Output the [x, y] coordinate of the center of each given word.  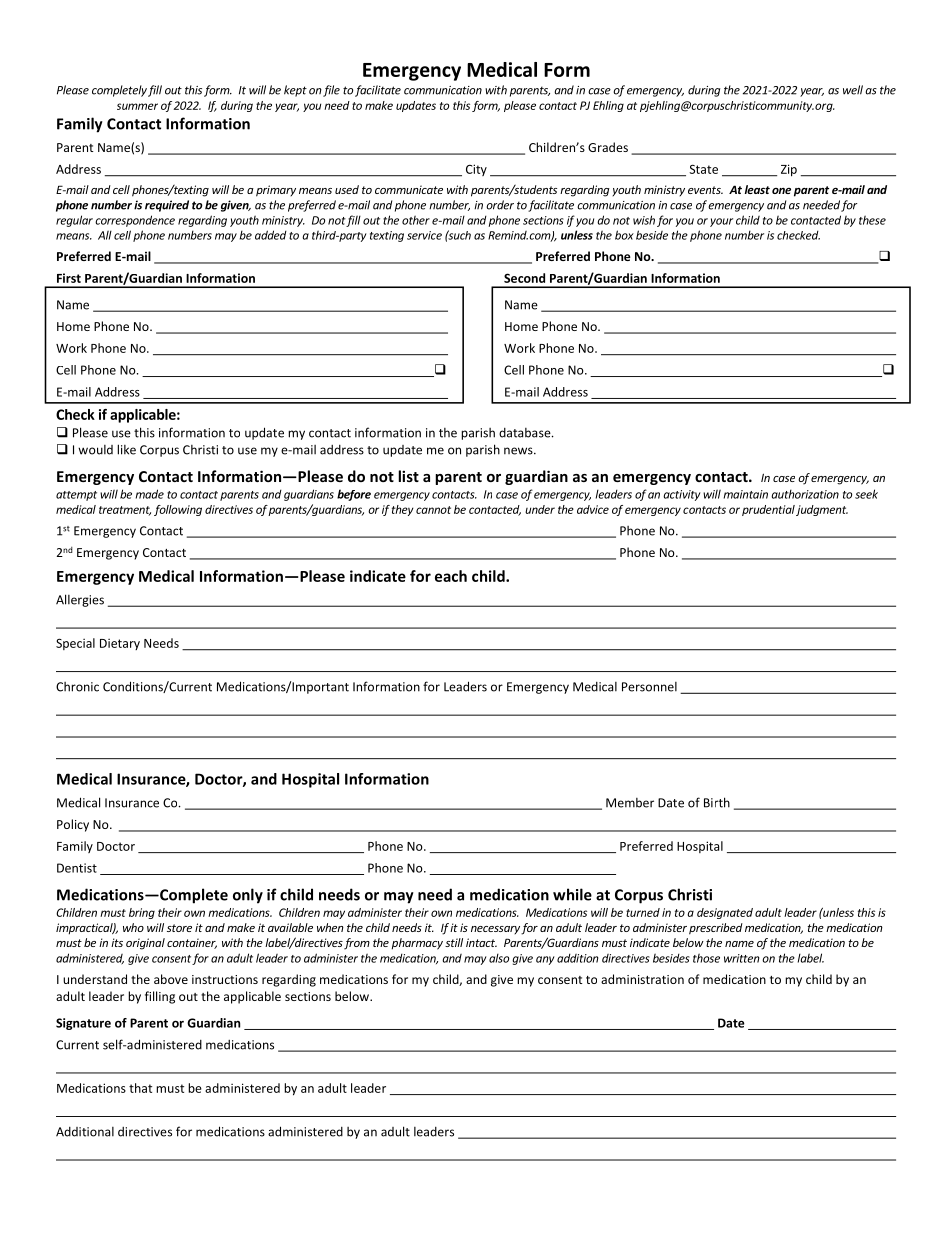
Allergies [80, 600]
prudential [768, 510]
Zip [789, 170]
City [476, 170]
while [572, 894]
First [69, 278]
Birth [717, 802]
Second [524, 278]
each [451, 576]
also [499, 958]
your [721, 222]
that [140, 1088]
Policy [73, 825]
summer [137, 106]
